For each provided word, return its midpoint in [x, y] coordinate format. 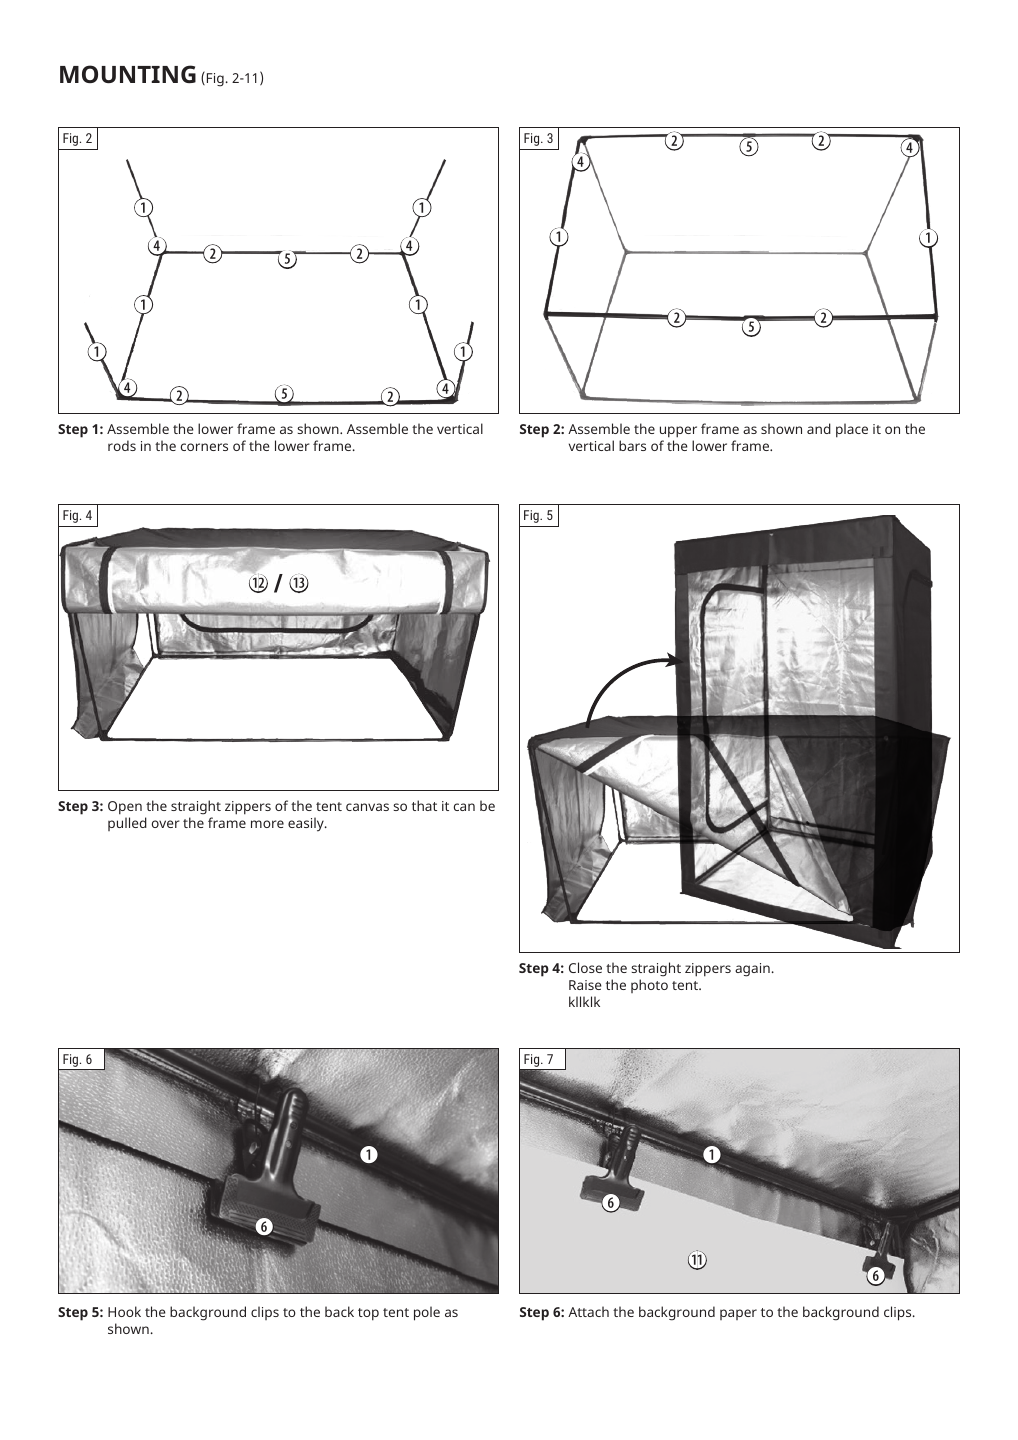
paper [738, 1314]
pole [427, 1313]
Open [125, 808]
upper [678, 432]
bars [632, 445]
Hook [124, 1311]
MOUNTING [128, 74]
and [819, 428]
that [424, 805]
